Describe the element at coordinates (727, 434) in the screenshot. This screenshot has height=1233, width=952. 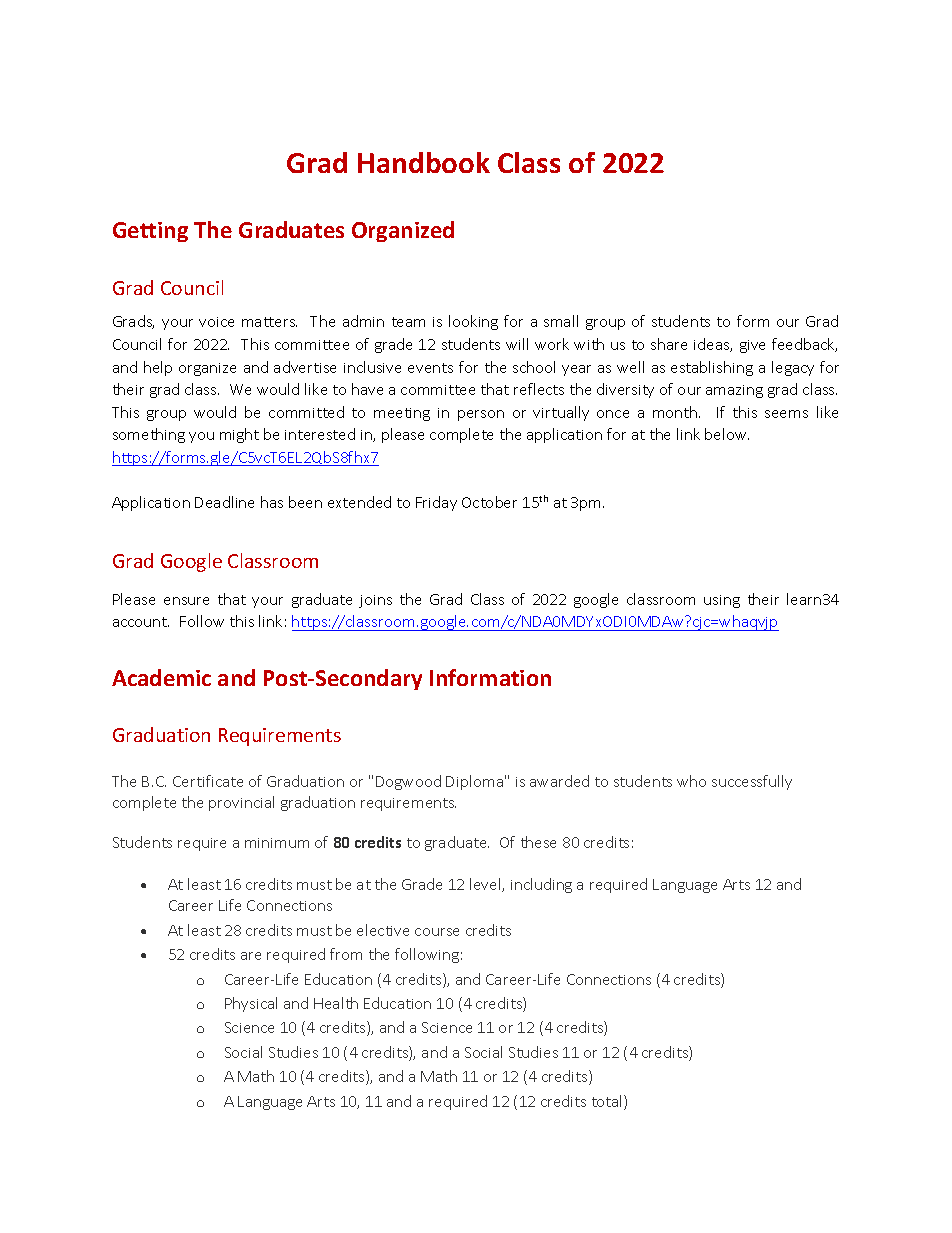
I see `below` at that location.
